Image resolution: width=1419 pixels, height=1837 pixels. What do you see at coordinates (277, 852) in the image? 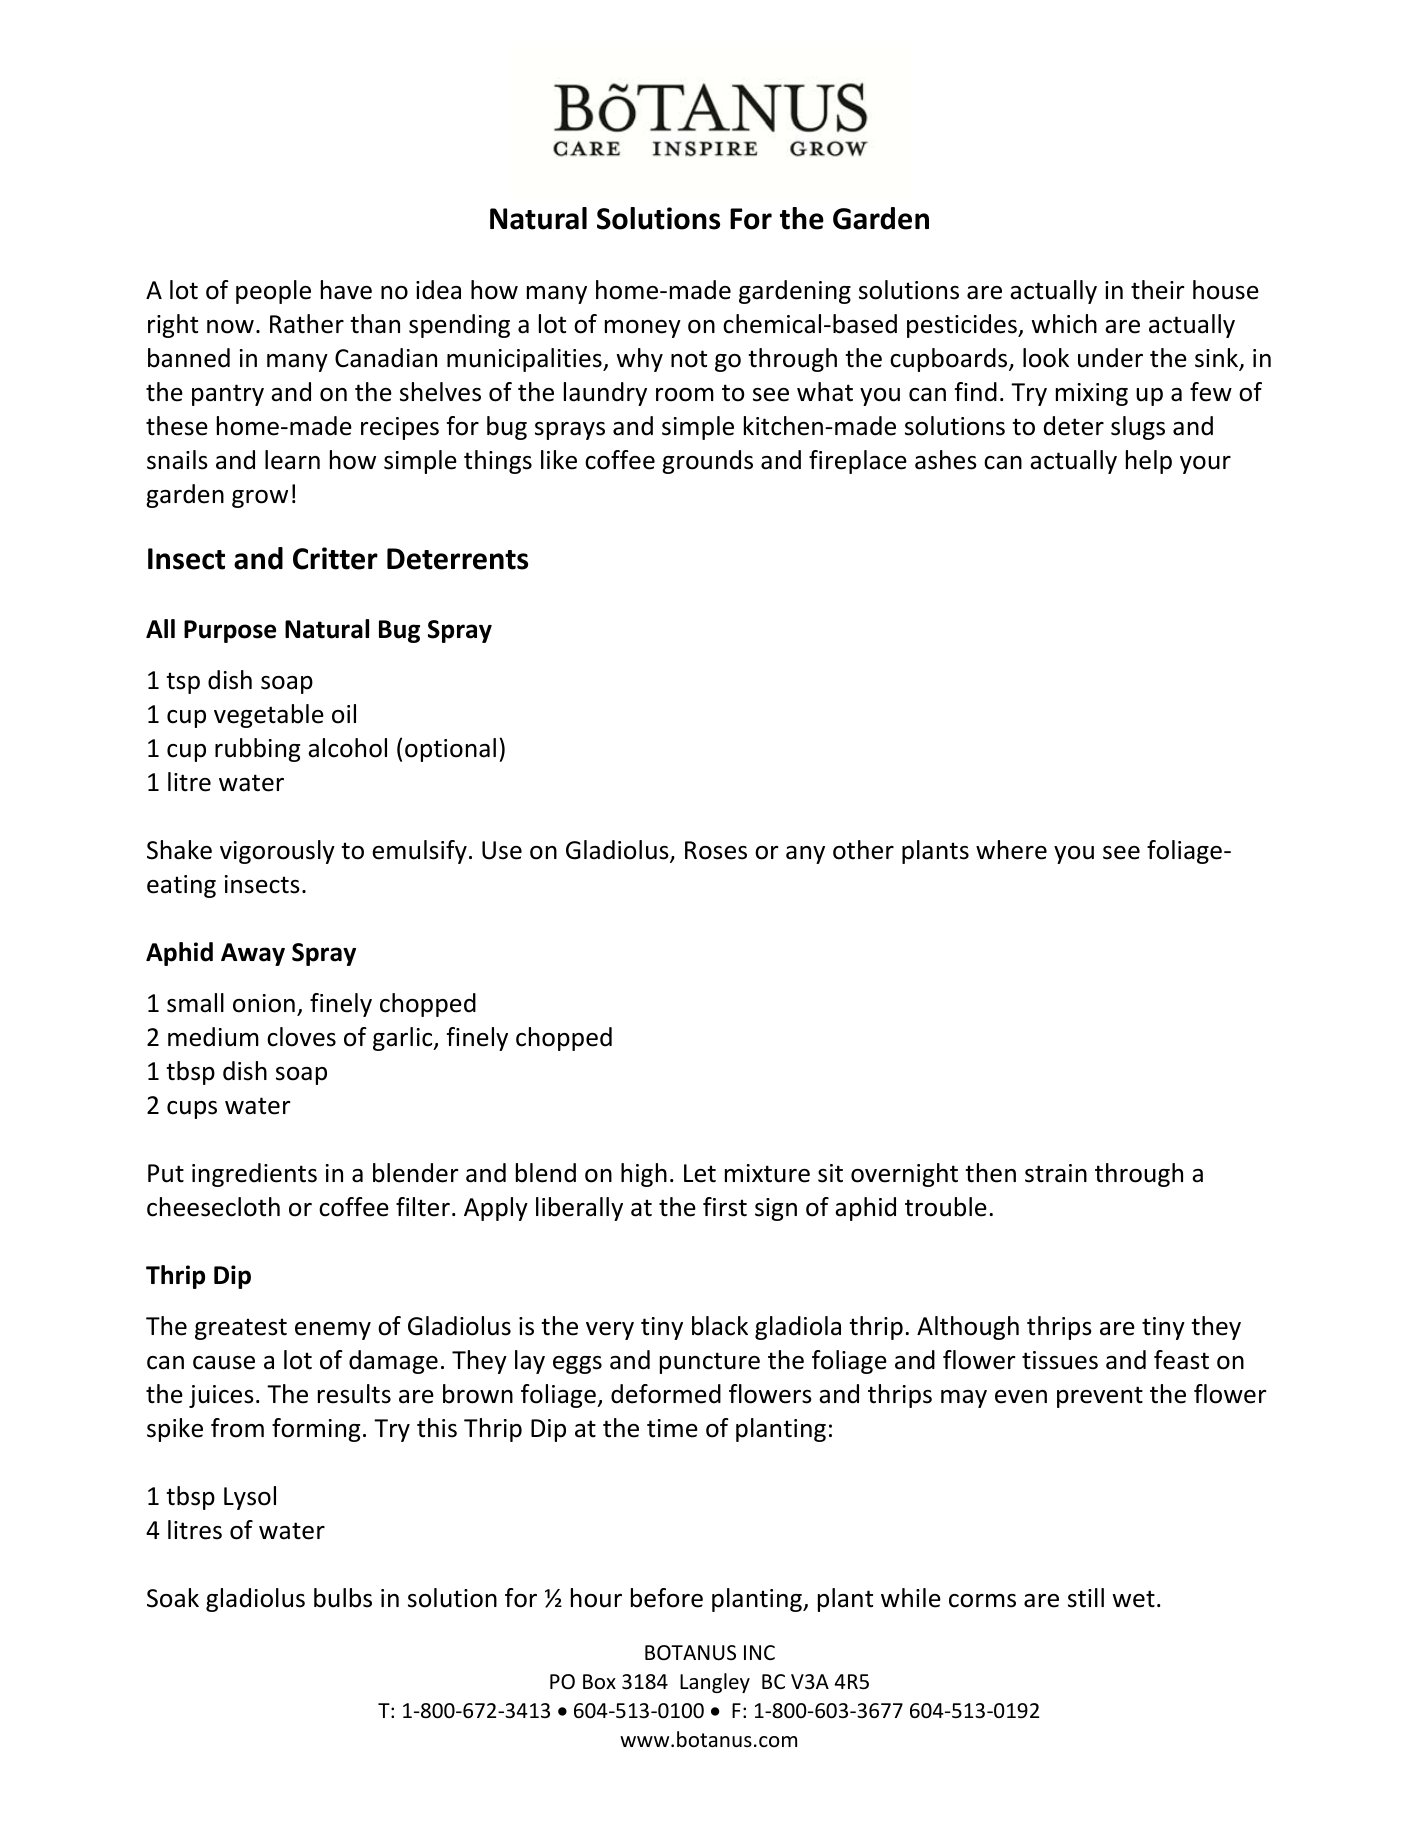
I see `vigorously` at bounding box center [277, 852].
